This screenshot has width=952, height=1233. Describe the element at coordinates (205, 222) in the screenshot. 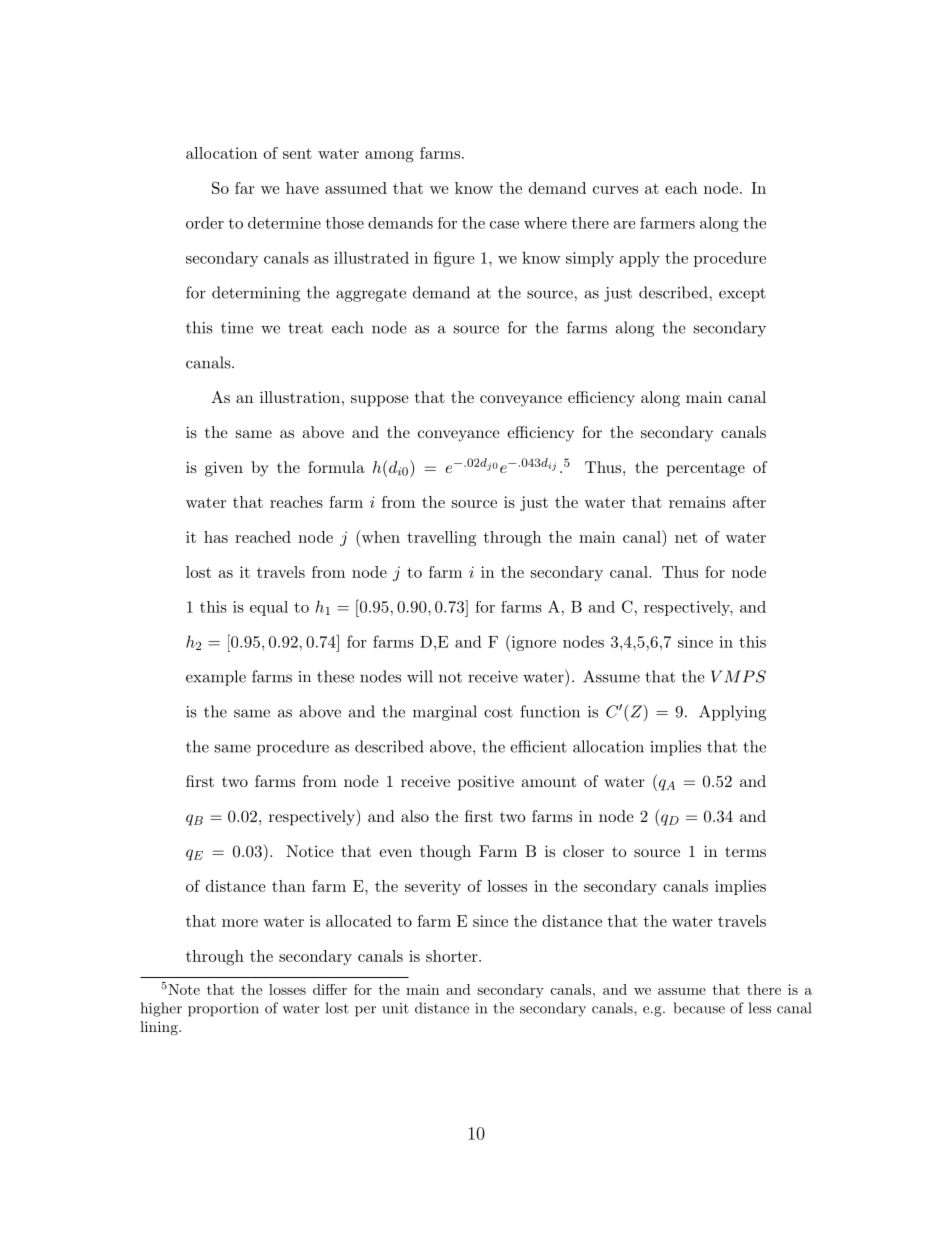

I see `order` at that location.
